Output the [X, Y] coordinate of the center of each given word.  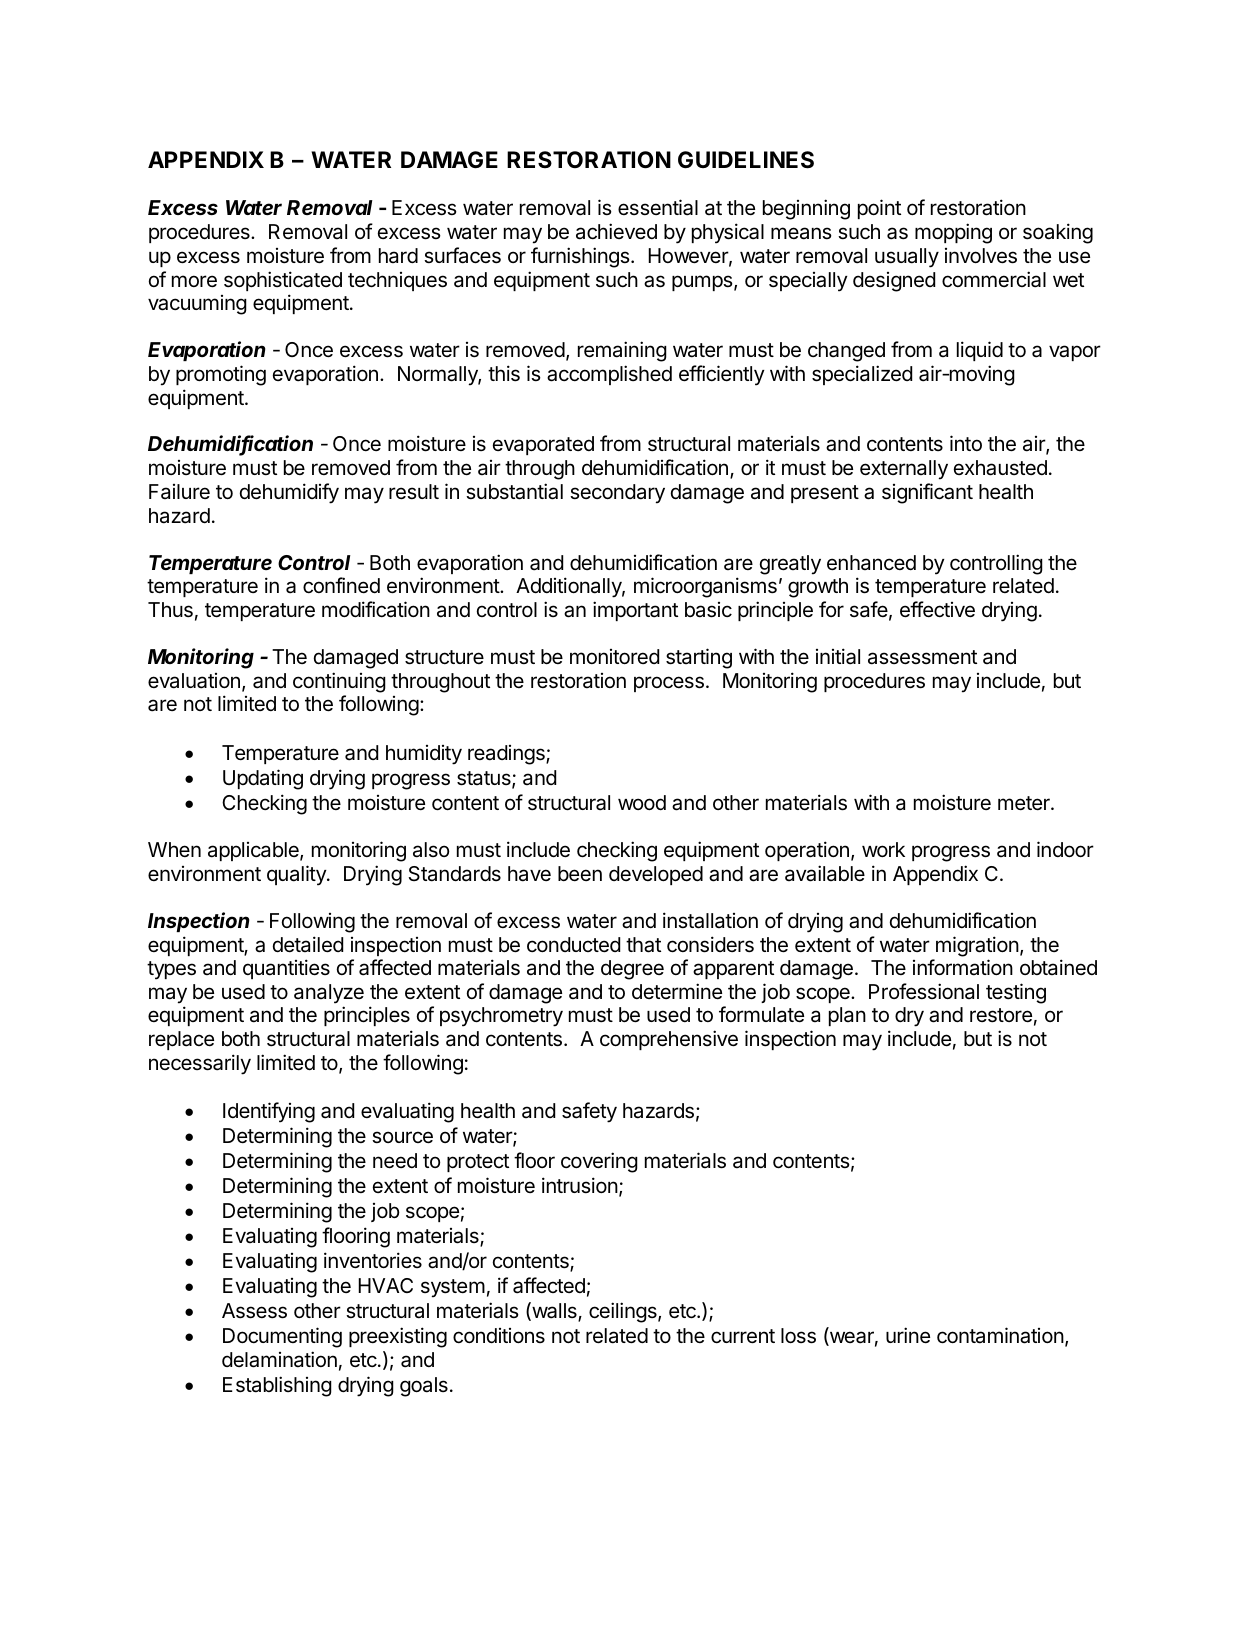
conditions [499, 1335]
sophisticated [283, 281]
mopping [953, 233]
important [635, 611]
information [963, 967]
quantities [286, 969]
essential [658, 207]
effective [937, 609]
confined [341, 585]
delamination [279, 1359]
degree [632, 970]
